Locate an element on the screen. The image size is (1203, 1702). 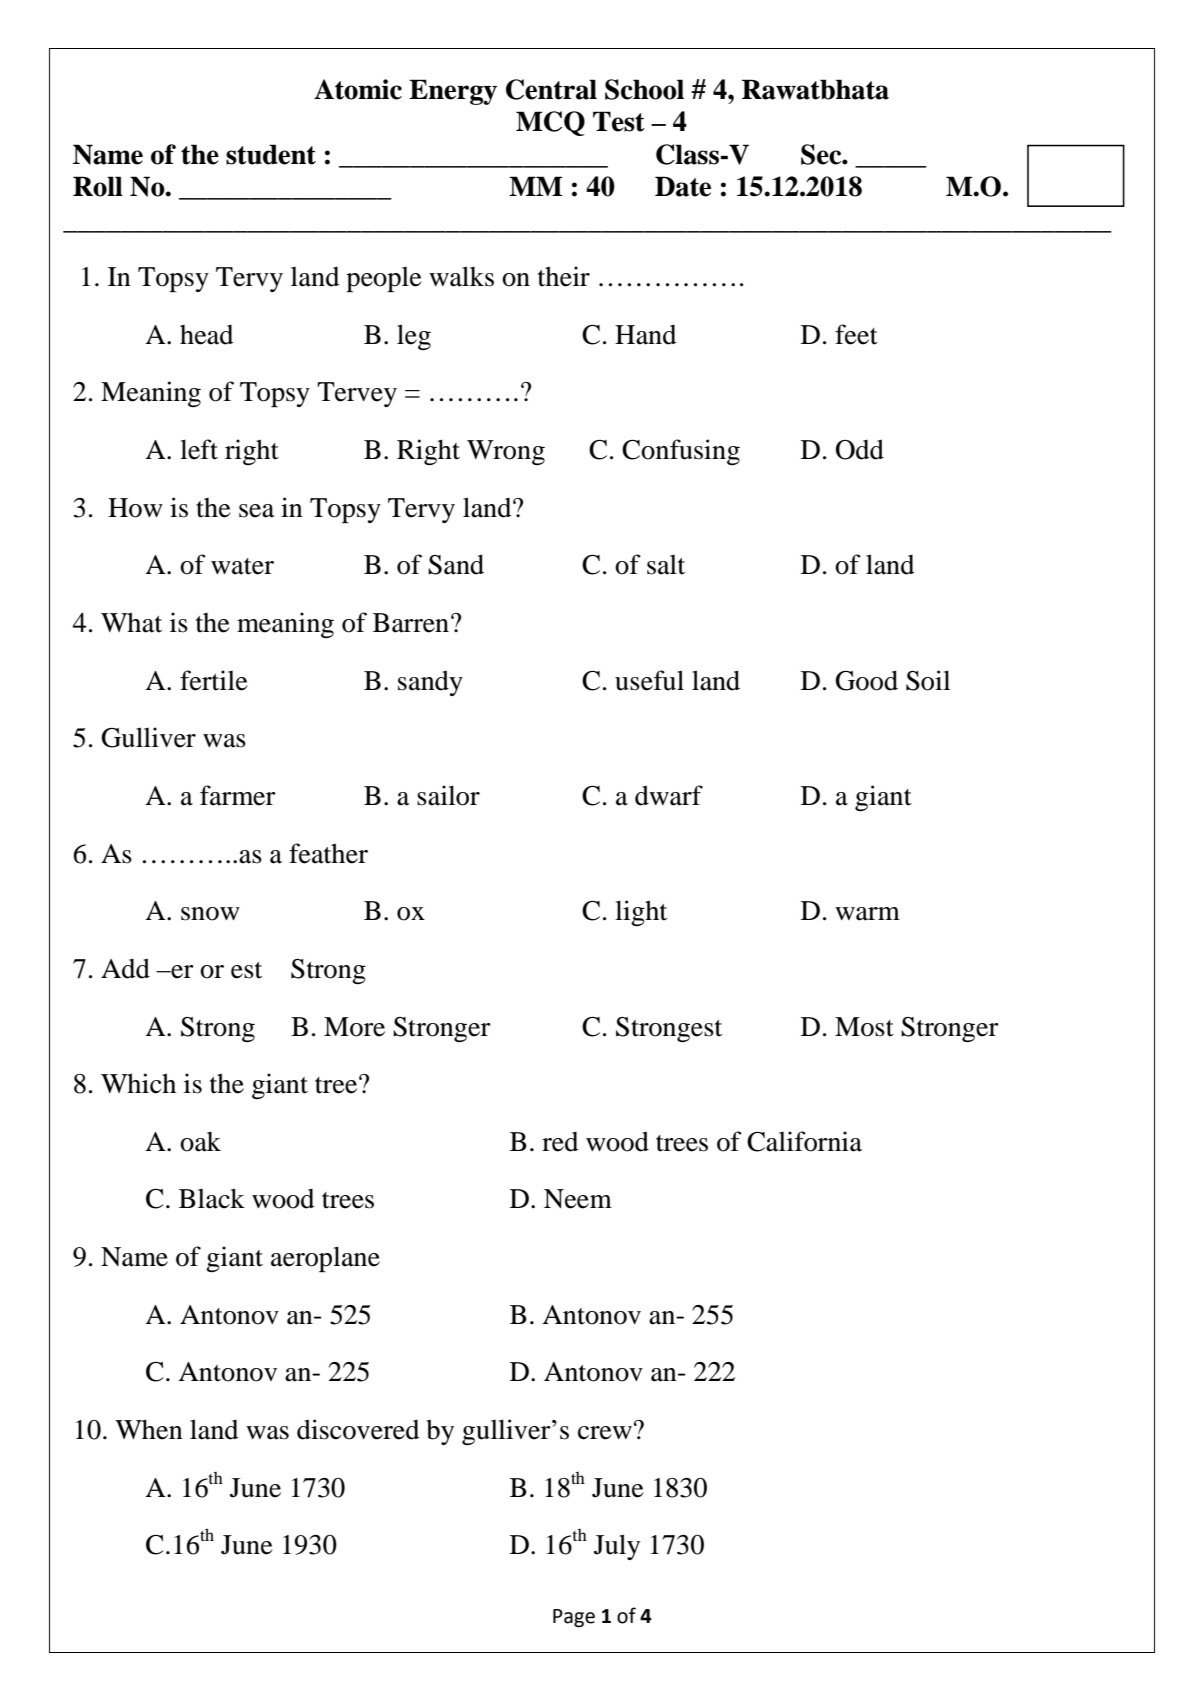
fertile is located at coordinates (213, 680).
